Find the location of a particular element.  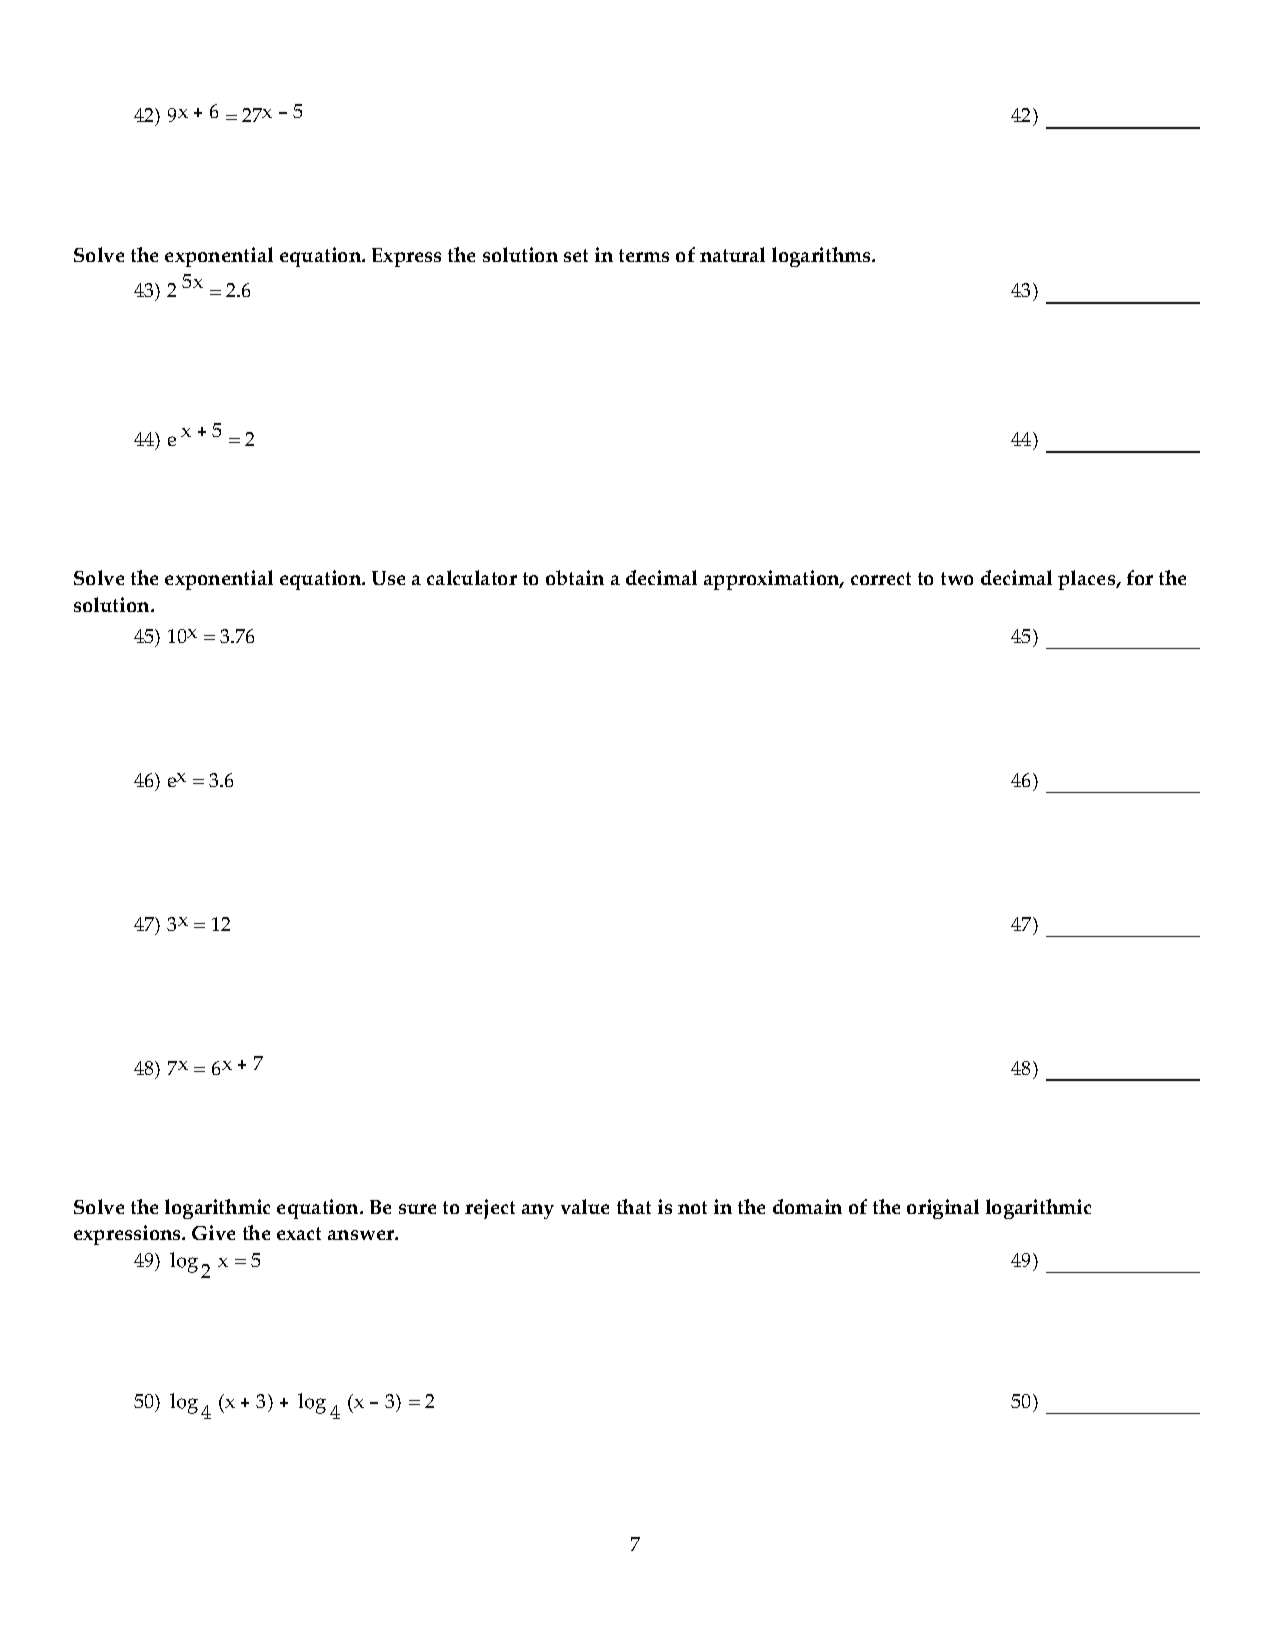

sure is located at coordinates (417, 1209).
